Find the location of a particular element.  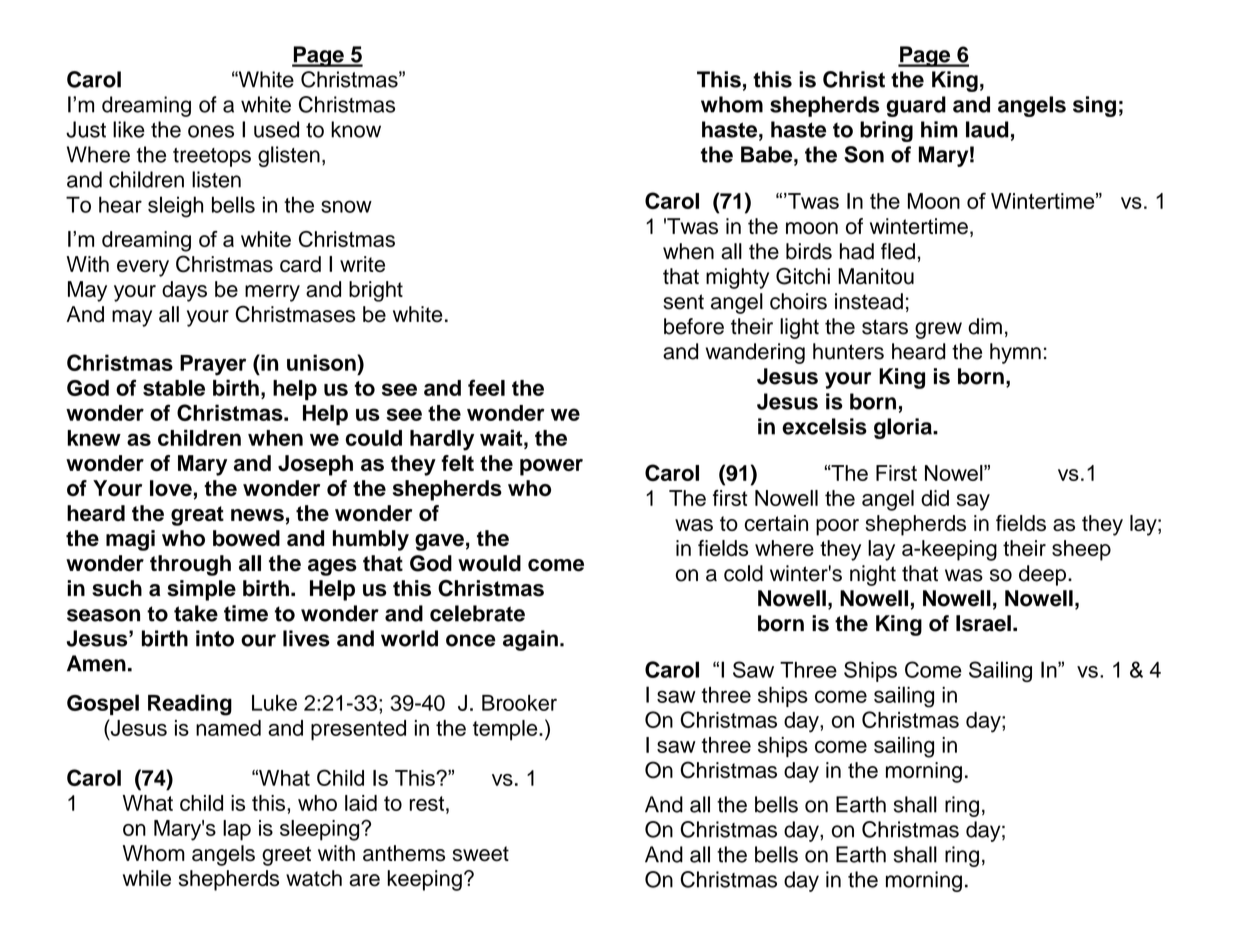

Israel is located at coordinates (983, 623).
